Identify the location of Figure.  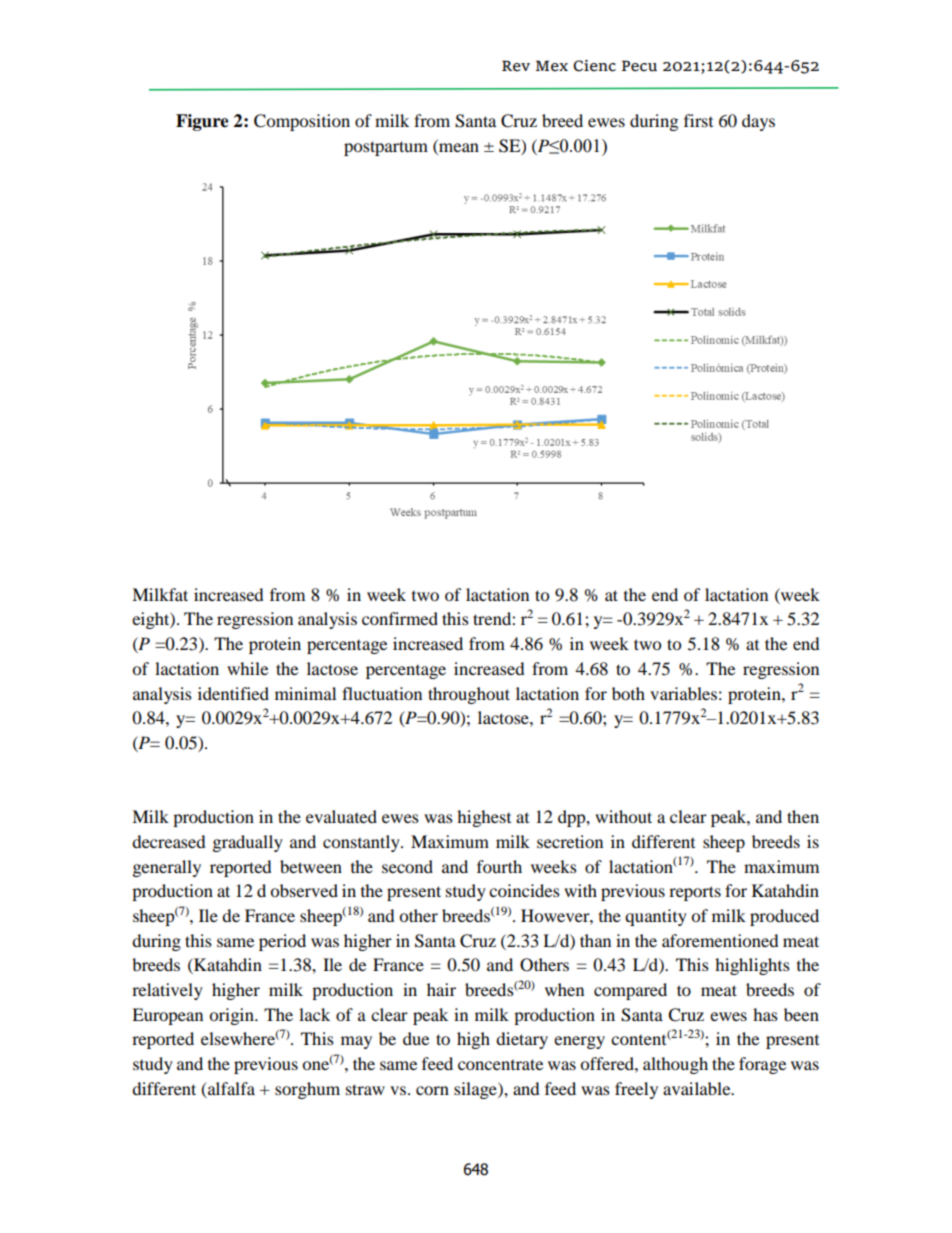
(202, 122).
